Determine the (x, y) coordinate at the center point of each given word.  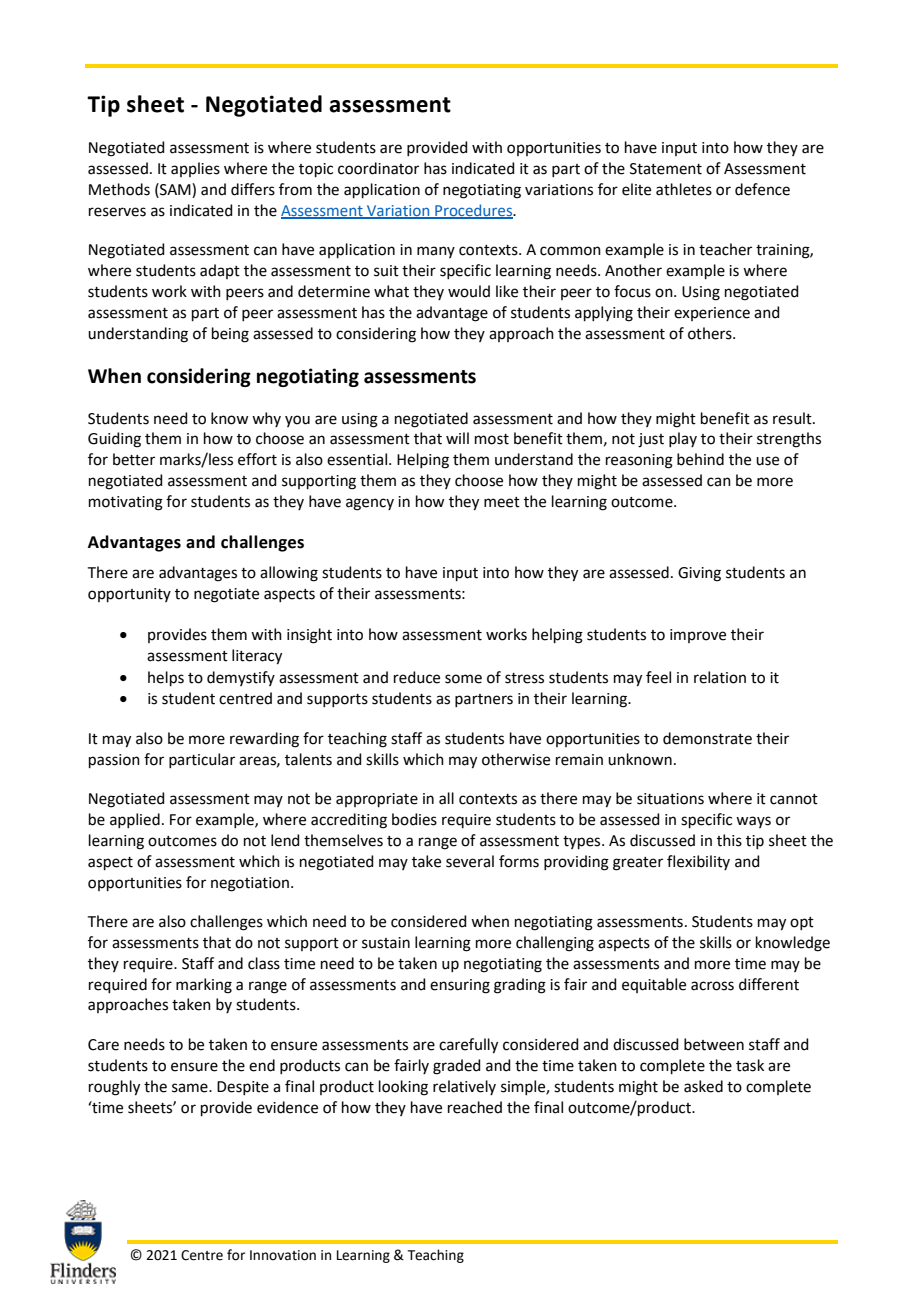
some (463, 679)
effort (257, 459)
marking (204, 986)
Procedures (474, 211)
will (457, 438)
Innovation (283, 1255)
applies (195, 169)
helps (166, 678)
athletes (684, 189)
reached (475, 1107)
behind (700, 459)
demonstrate (707, 738)
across (712, 986)
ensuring (460, 986)
